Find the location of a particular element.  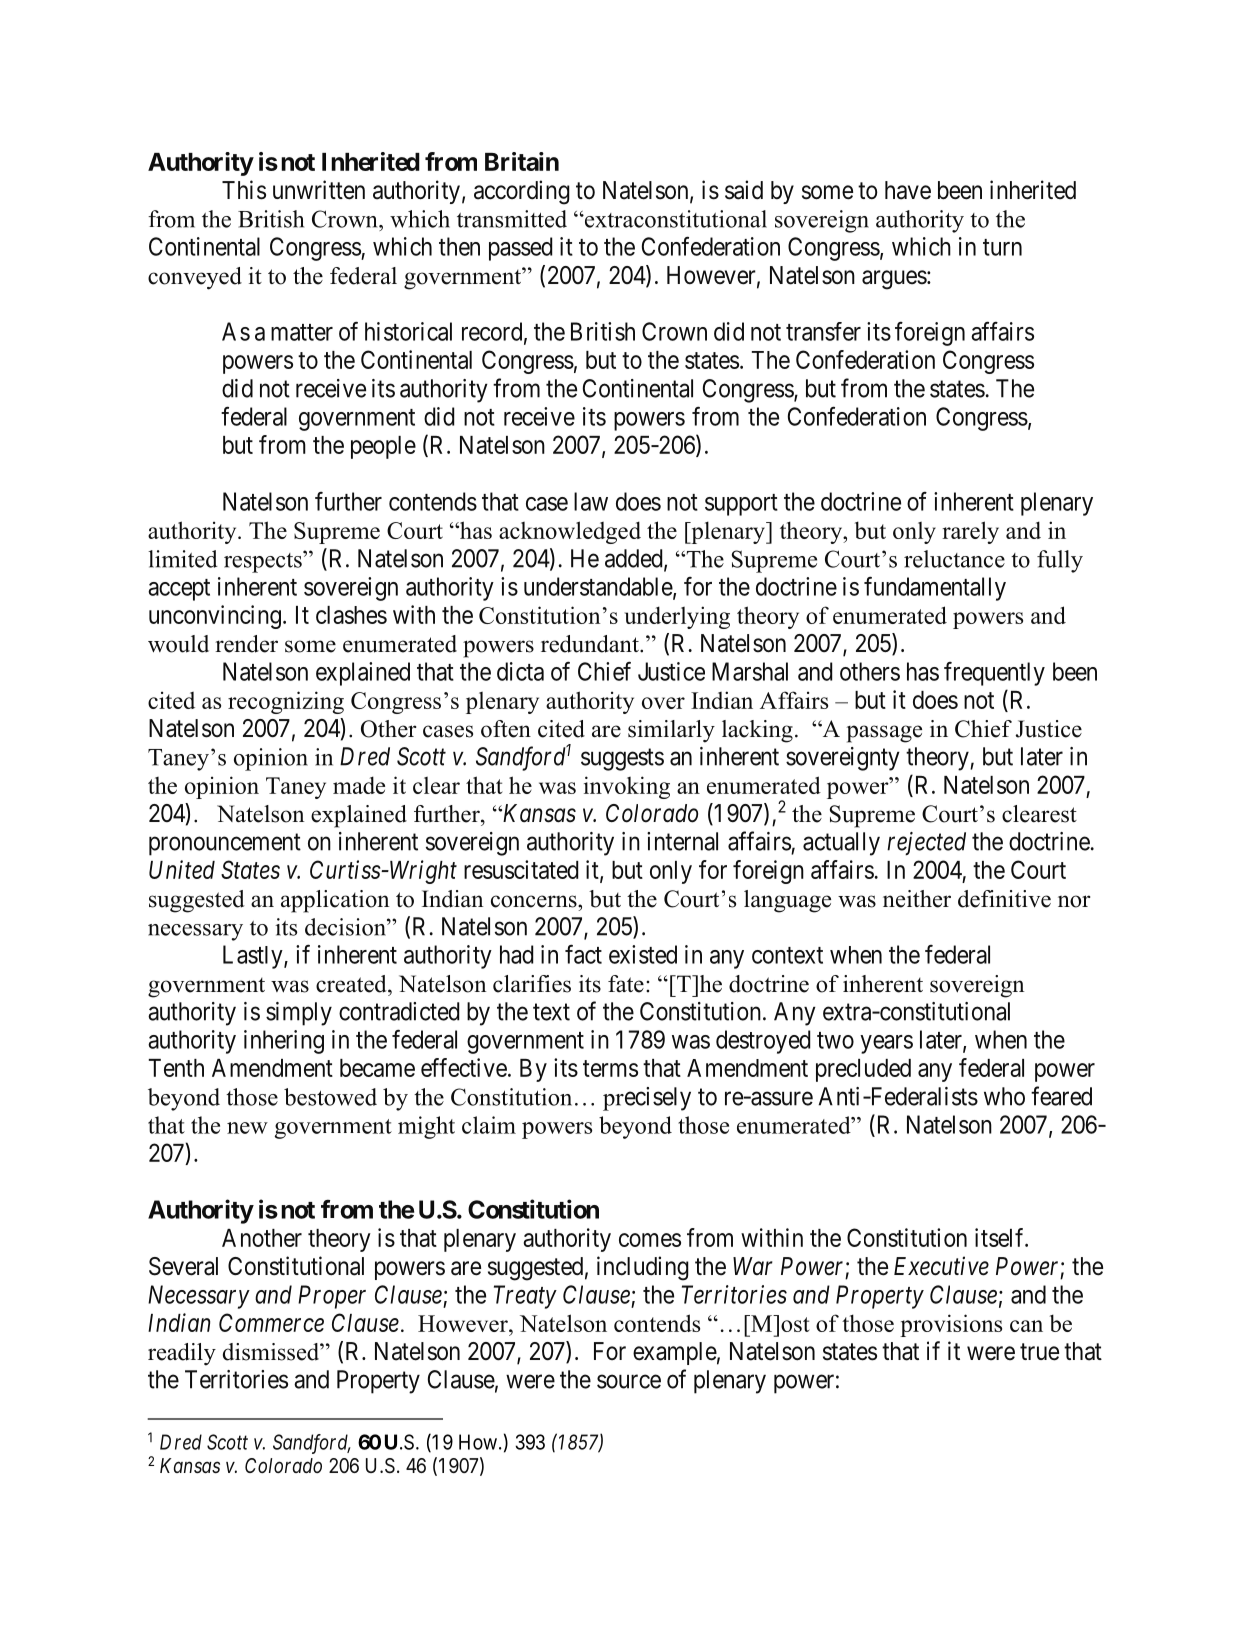

definitive is located at coordinates (1004, 899).
